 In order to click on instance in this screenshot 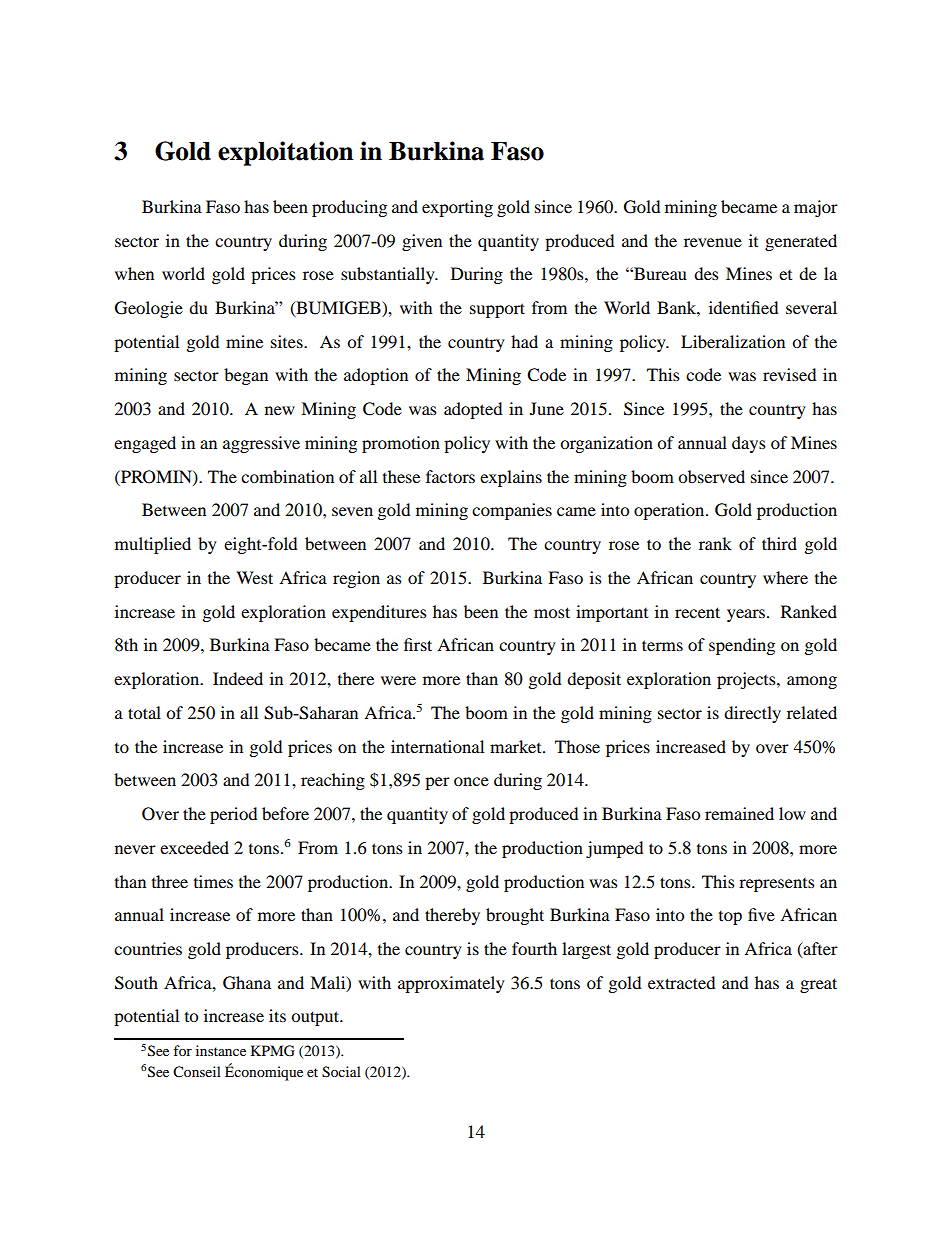, I will do `click(221, 1050)`.
